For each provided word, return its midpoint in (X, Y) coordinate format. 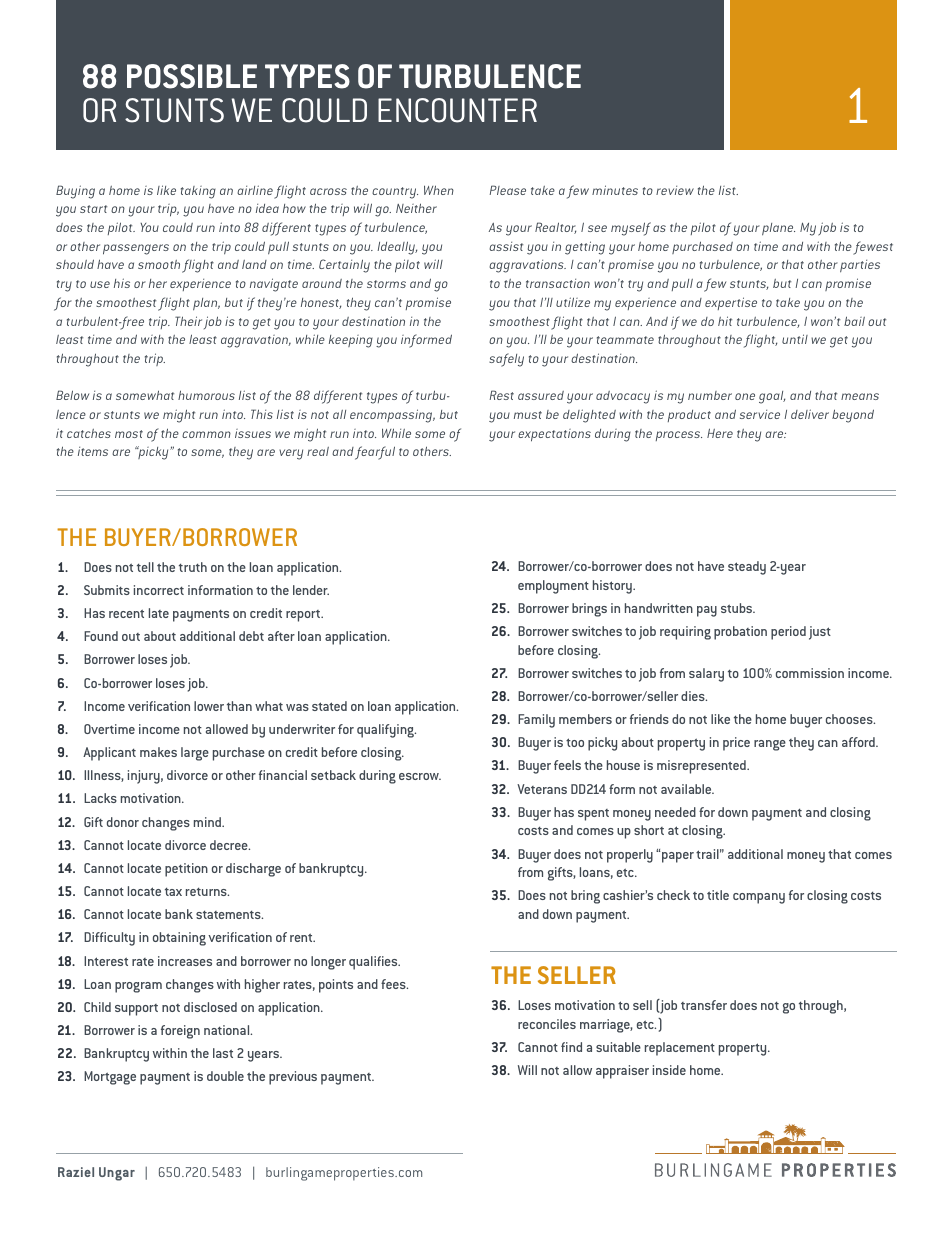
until (795, 339)
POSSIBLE (192, 76)
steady (747, 568)
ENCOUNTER (457, 110)
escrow (420, 776)
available (687, 789)
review (675, 190)
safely (506, 360)
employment (553, 587)
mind (208, 822)
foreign (180, 1032)
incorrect (159, 590)
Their (188, 321)
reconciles (547, 1024)
